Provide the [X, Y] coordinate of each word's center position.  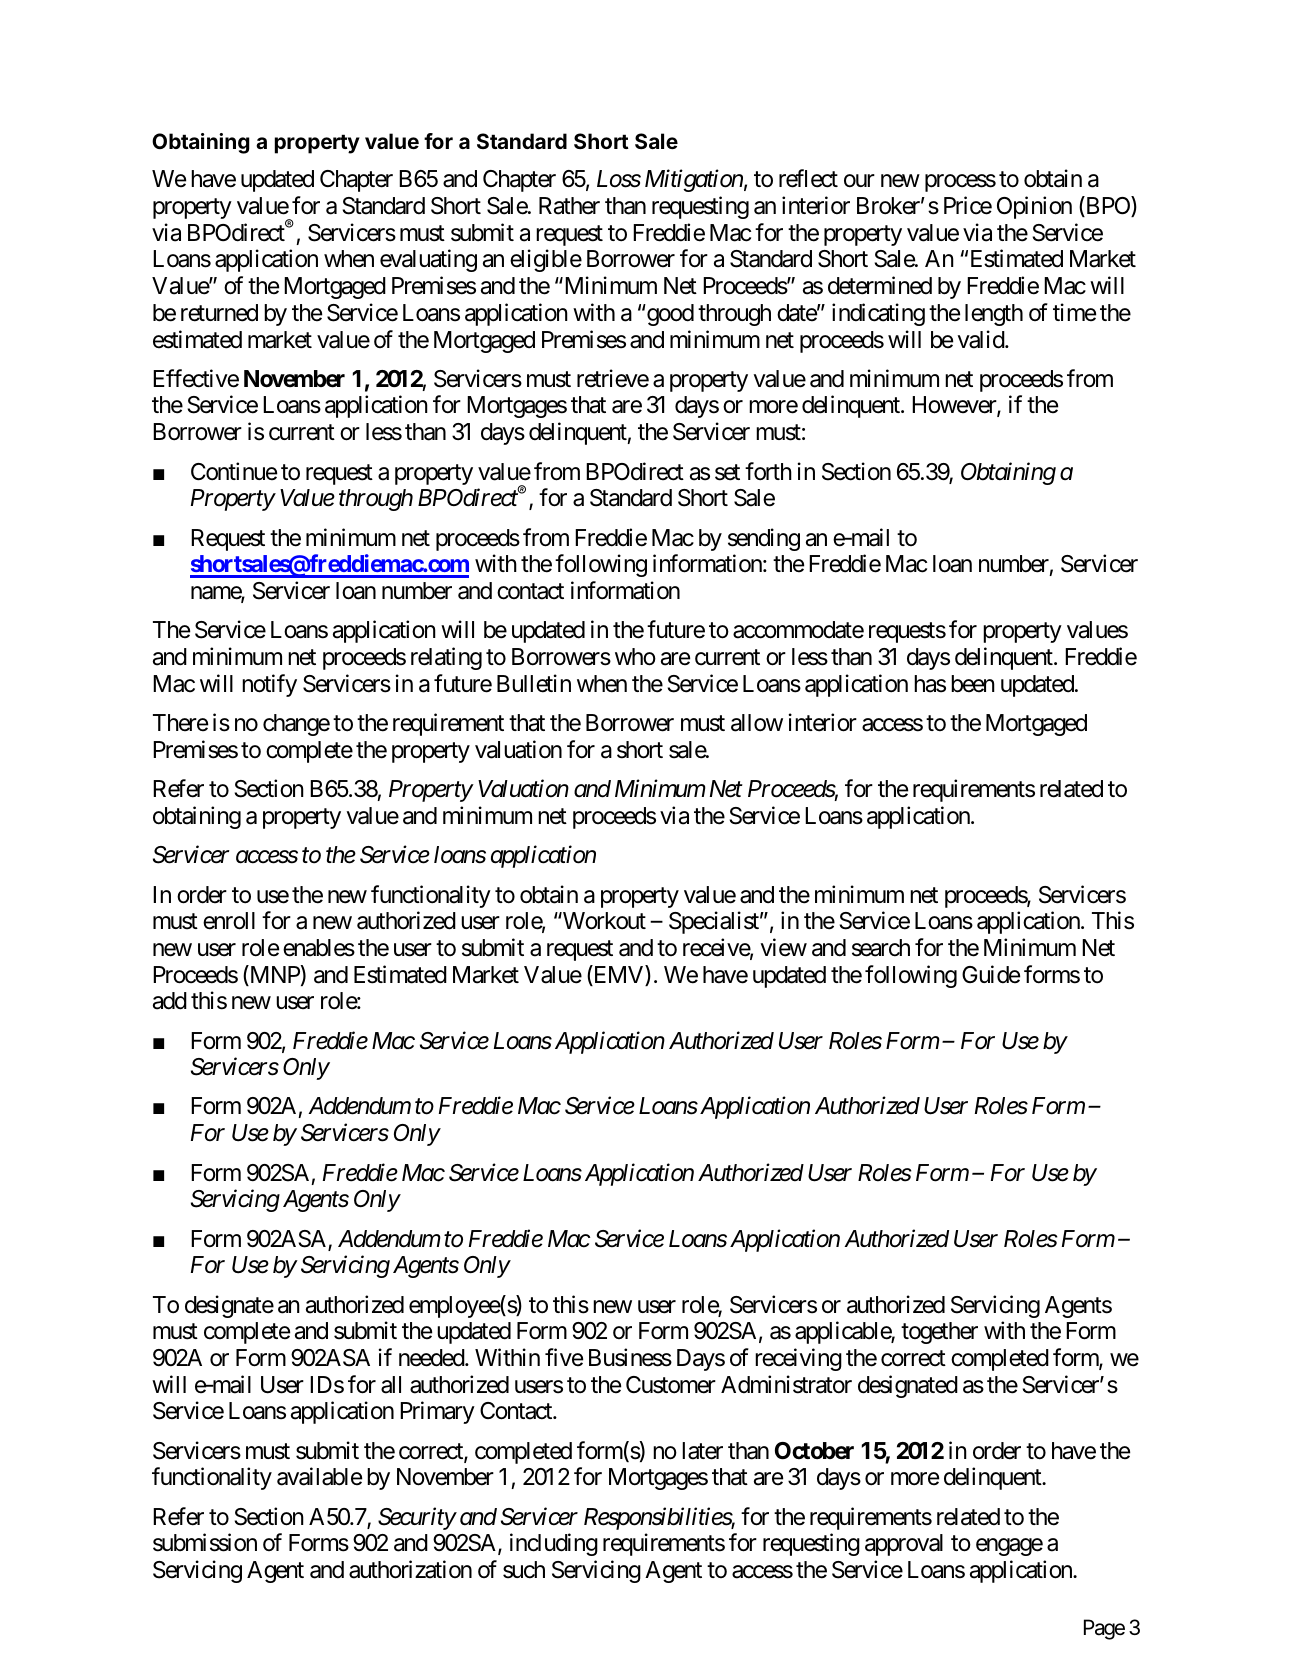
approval [904, 1545]
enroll [229, 921]
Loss [619, 179]
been [973, 684]
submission [205, 1543]
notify [269, 685]
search [881, 948]
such [524, 1570]
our [859, 181]
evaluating [428, 260]
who [635, 657]
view [784, 947]
